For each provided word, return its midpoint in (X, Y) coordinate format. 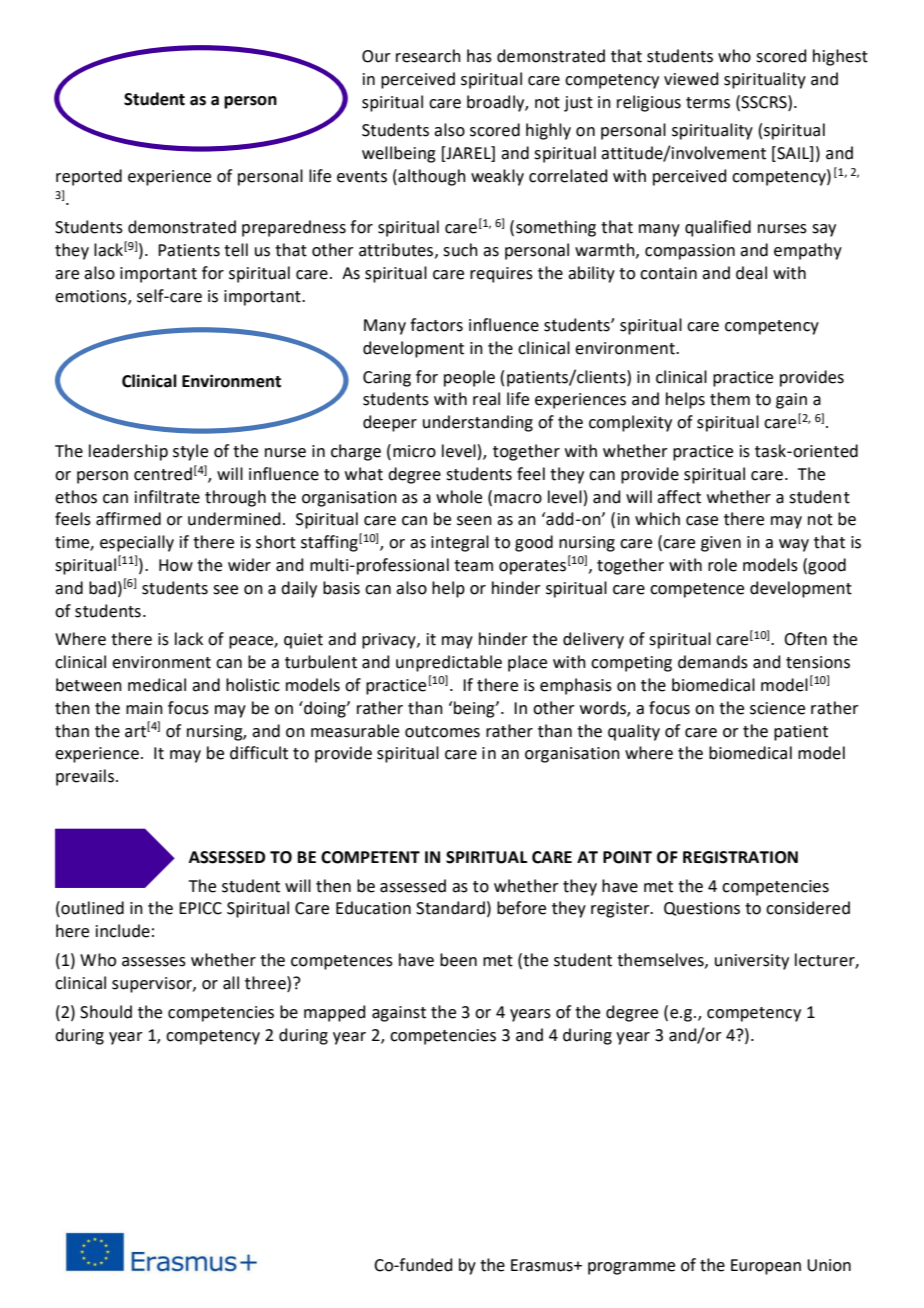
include (123, 931)
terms (708, 103)
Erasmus (543, 1265)
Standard (450, 908)
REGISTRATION (740, 857)
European (766, 1267)
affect (679, 497)
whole (459, 497)
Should (106, 1012)
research (428, 56)
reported (89, 177)
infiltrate (167, 497)
